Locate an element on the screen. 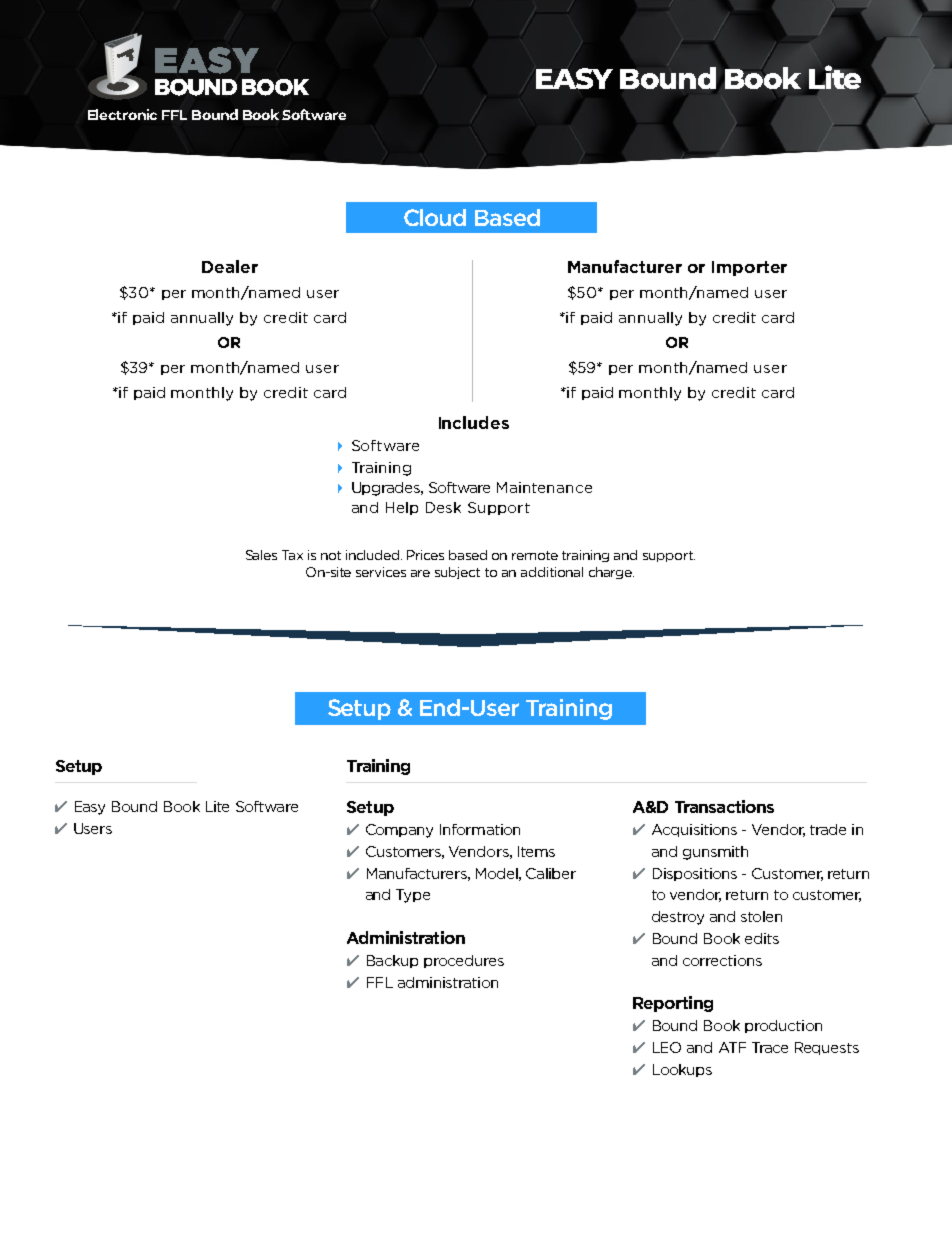 The width and height of the screenshot is (952, 1233). Importer is located at coordinates (749, 268).
